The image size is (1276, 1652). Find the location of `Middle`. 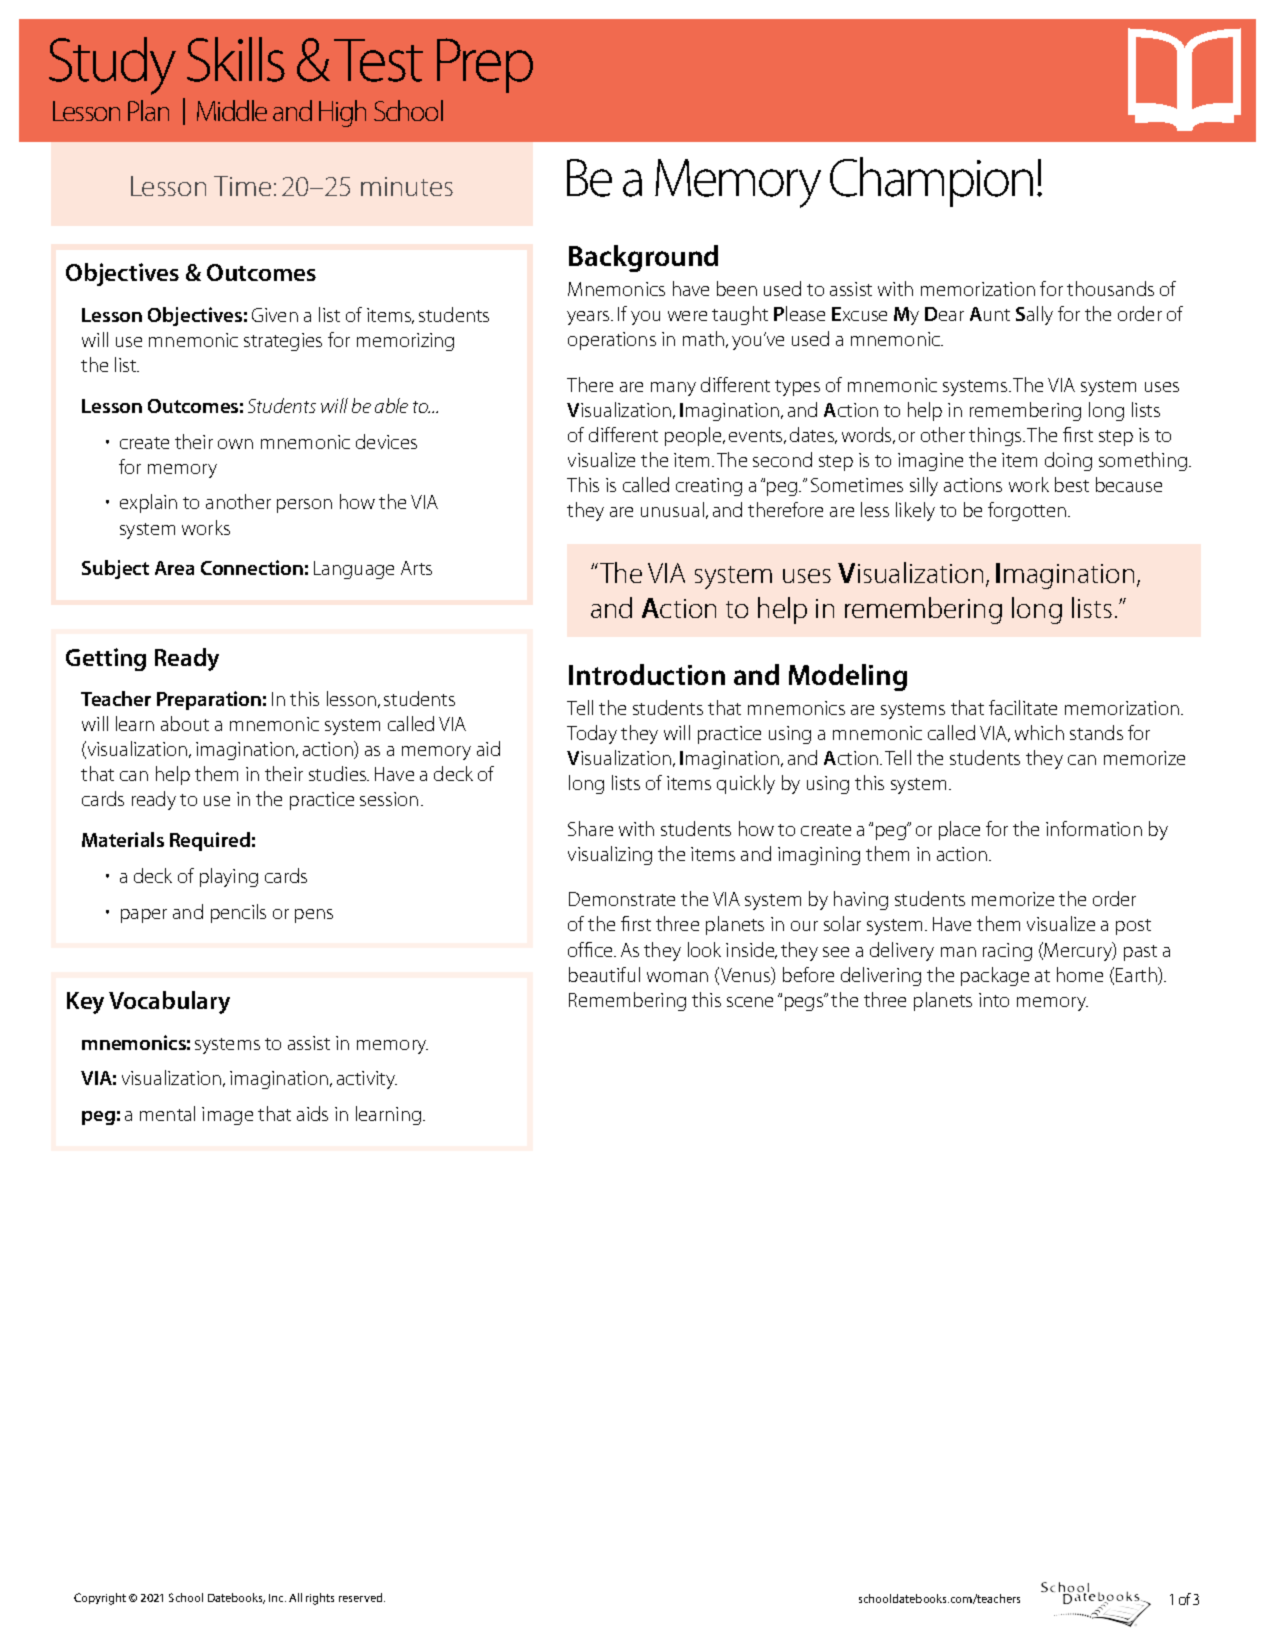

Middle is located at coordinates (232, 110).
